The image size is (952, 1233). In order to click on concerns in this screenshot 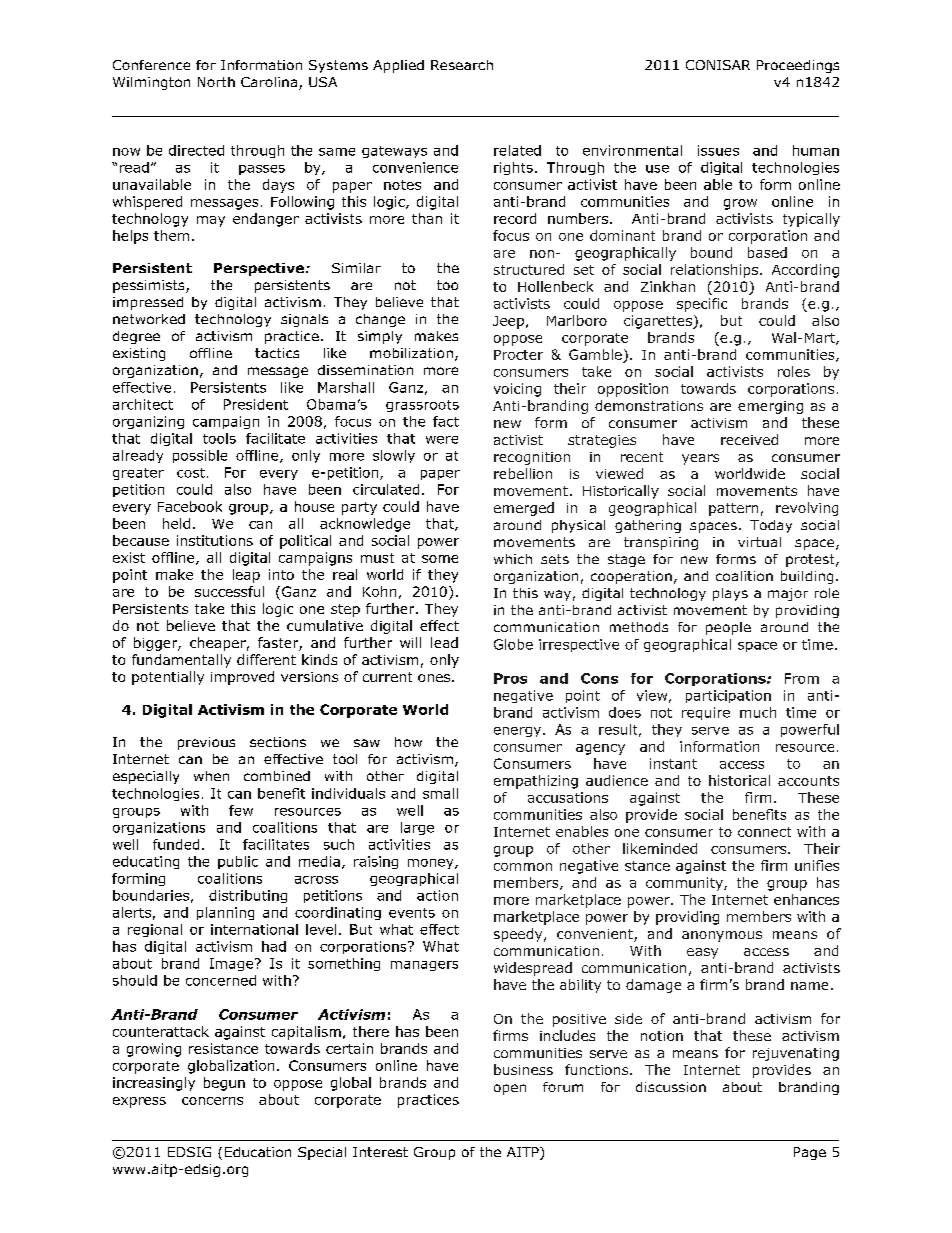, I will do `click(212, 1101)`.
